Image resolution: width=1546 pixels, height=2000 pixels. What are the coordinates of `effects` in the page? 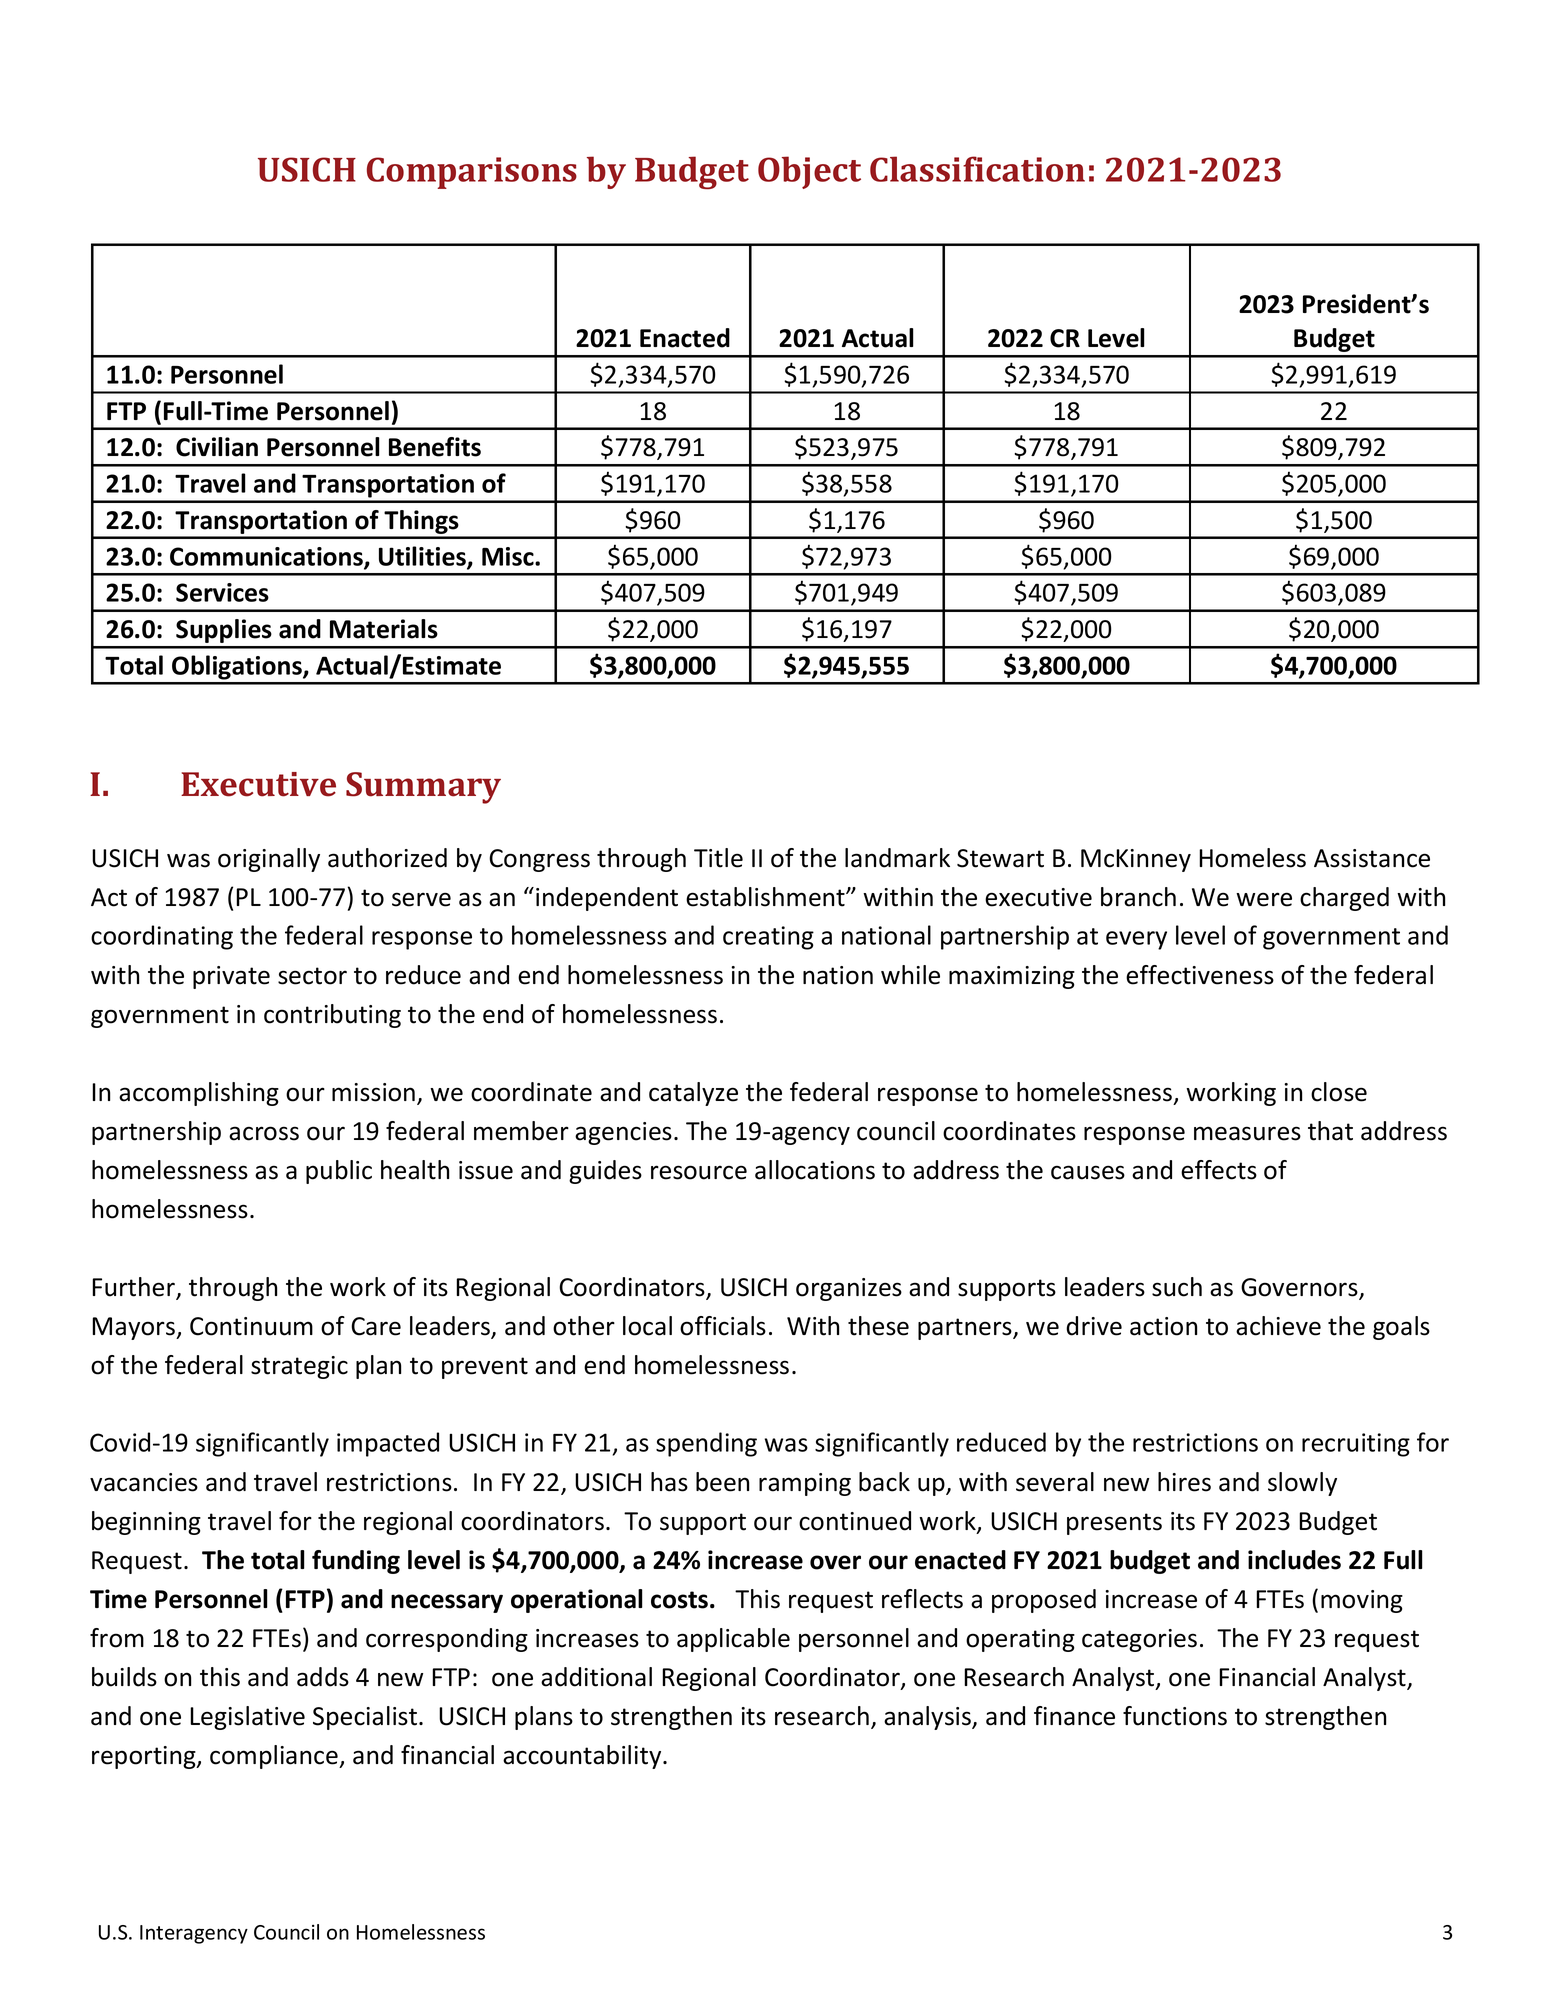 It's located at (1219, 1170).
